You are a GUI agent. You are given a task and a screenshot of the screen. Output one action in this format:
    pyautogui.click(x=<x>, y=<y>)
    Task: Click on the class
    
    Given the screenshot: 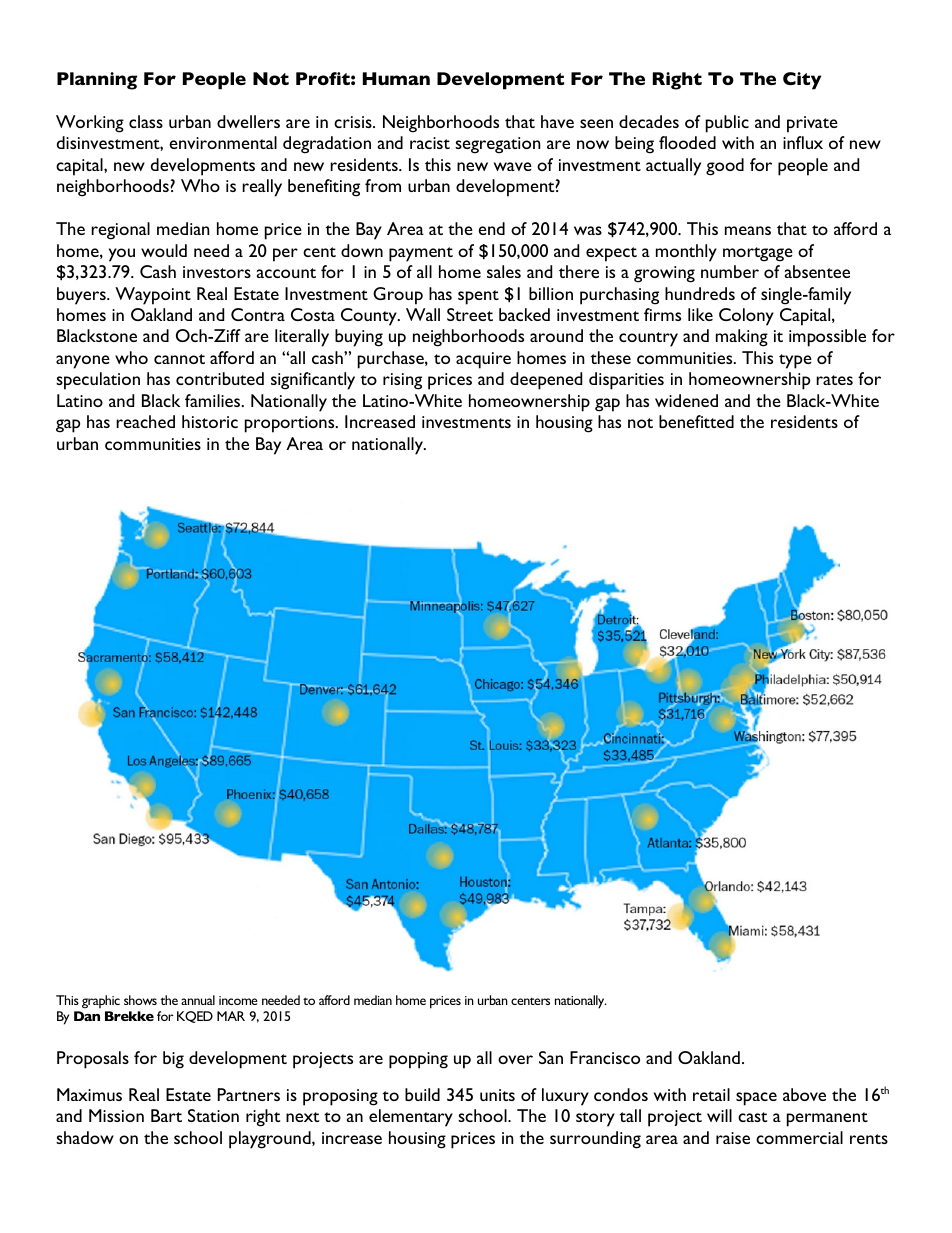 What is the action you would take?
    pyautogui.click(x=146, y=121)
